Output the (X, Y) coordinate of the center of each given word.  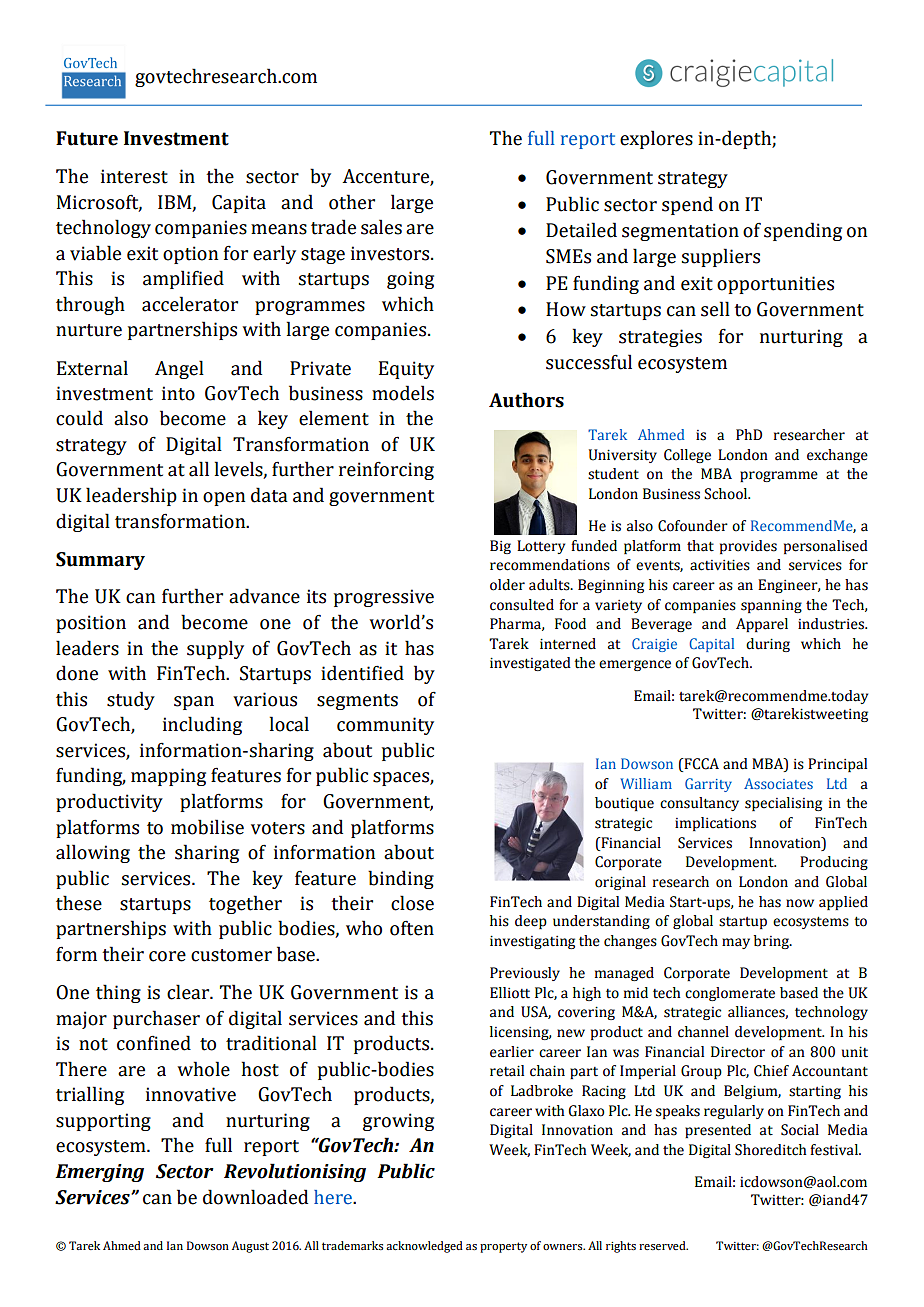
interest (134, 176)
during (768, 645)
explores (656, 139)
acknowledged (424, 1247)
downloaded (255, 1197)
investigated (530, 664)
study (131, 700)
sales (381, 227)
